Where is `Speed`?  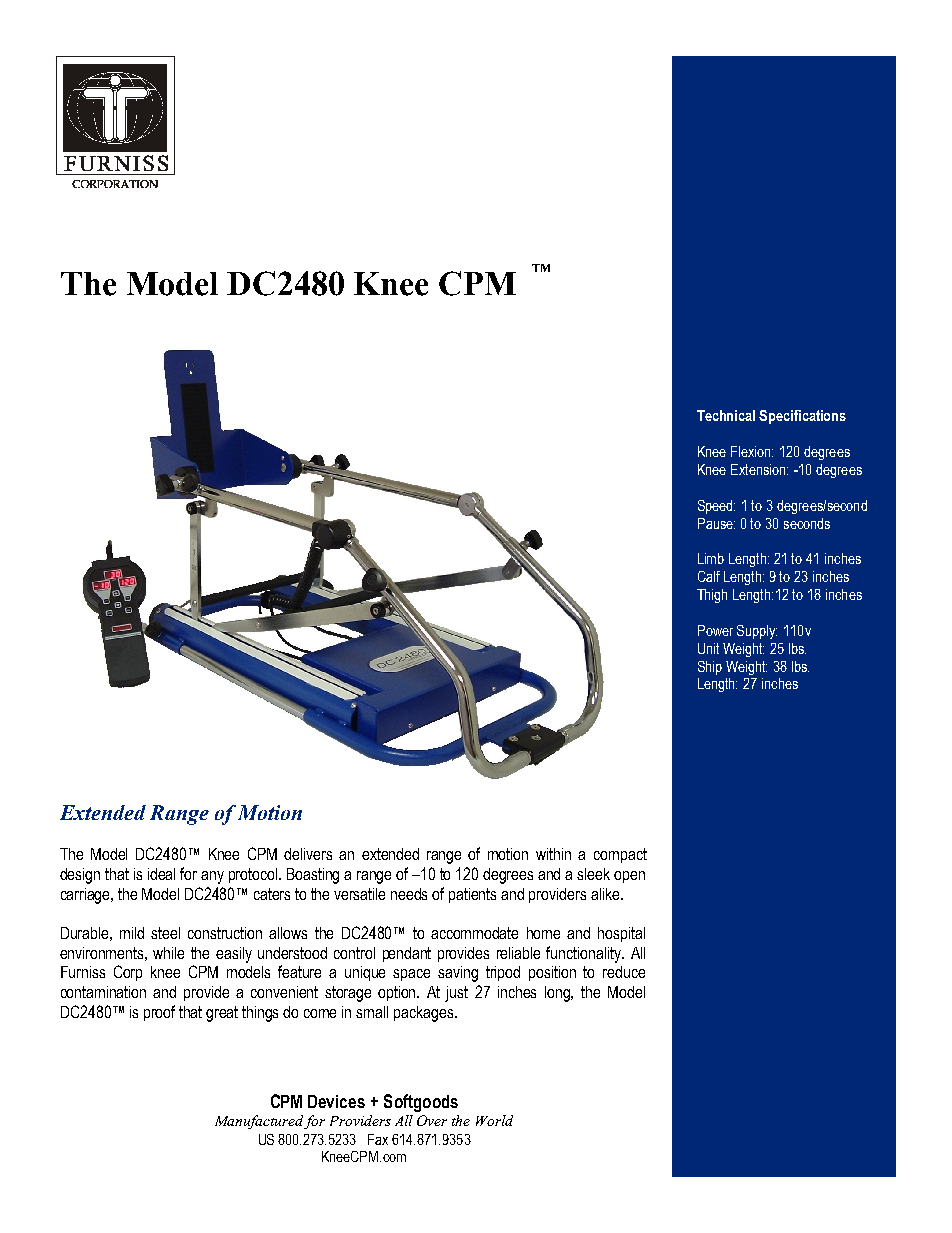
Speed is located at coordinates (716, 507).
